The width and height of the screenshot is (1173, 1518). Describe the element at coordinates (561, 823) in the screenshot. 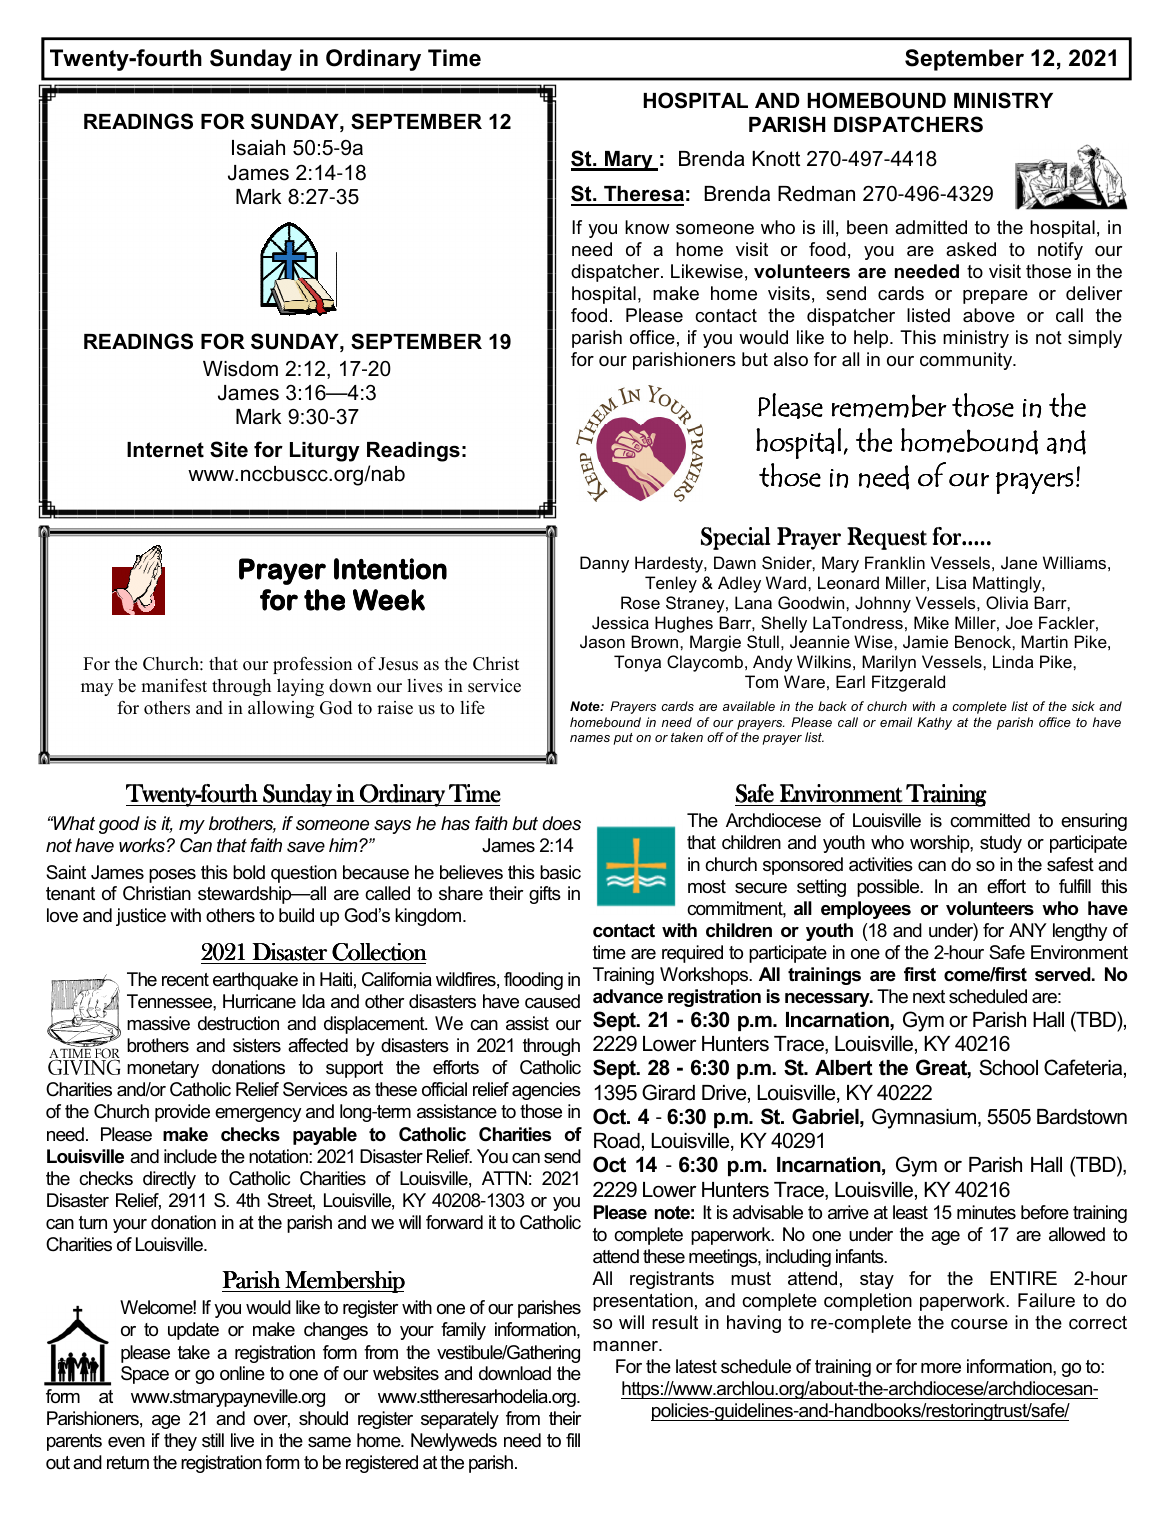

I see `does` at that location.
